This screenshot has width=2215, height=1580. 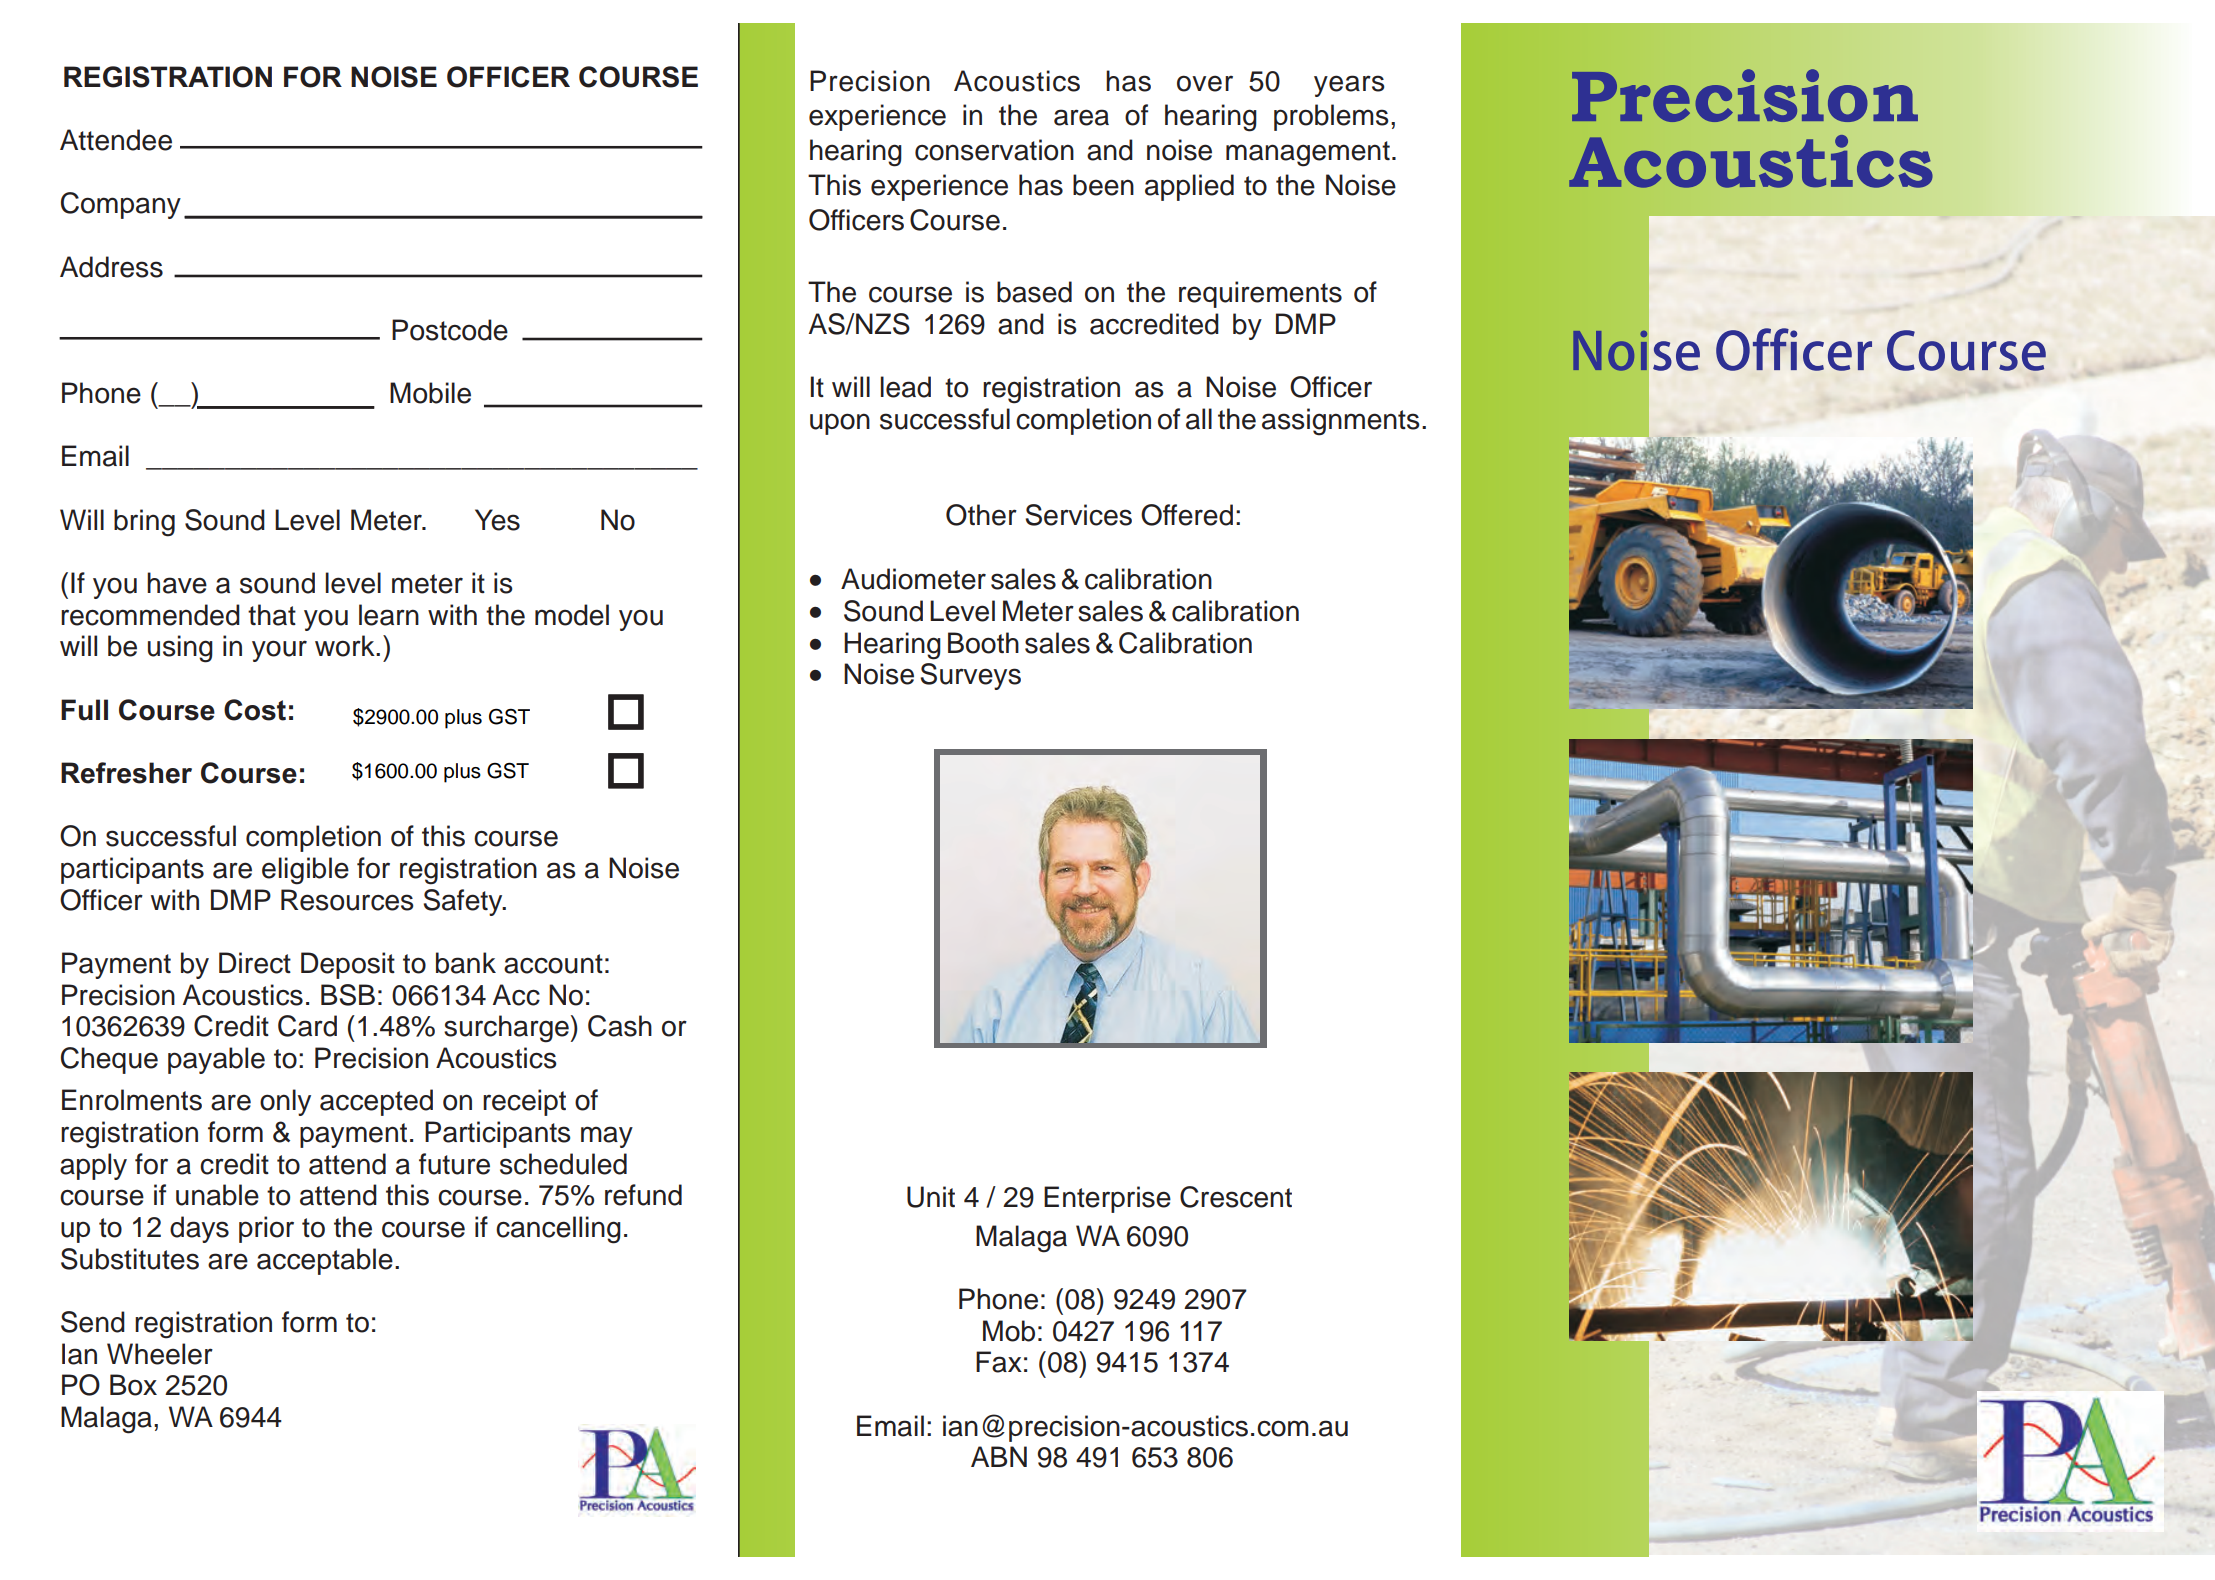 I want to click on Refresher, so click(x=126, y=773).
